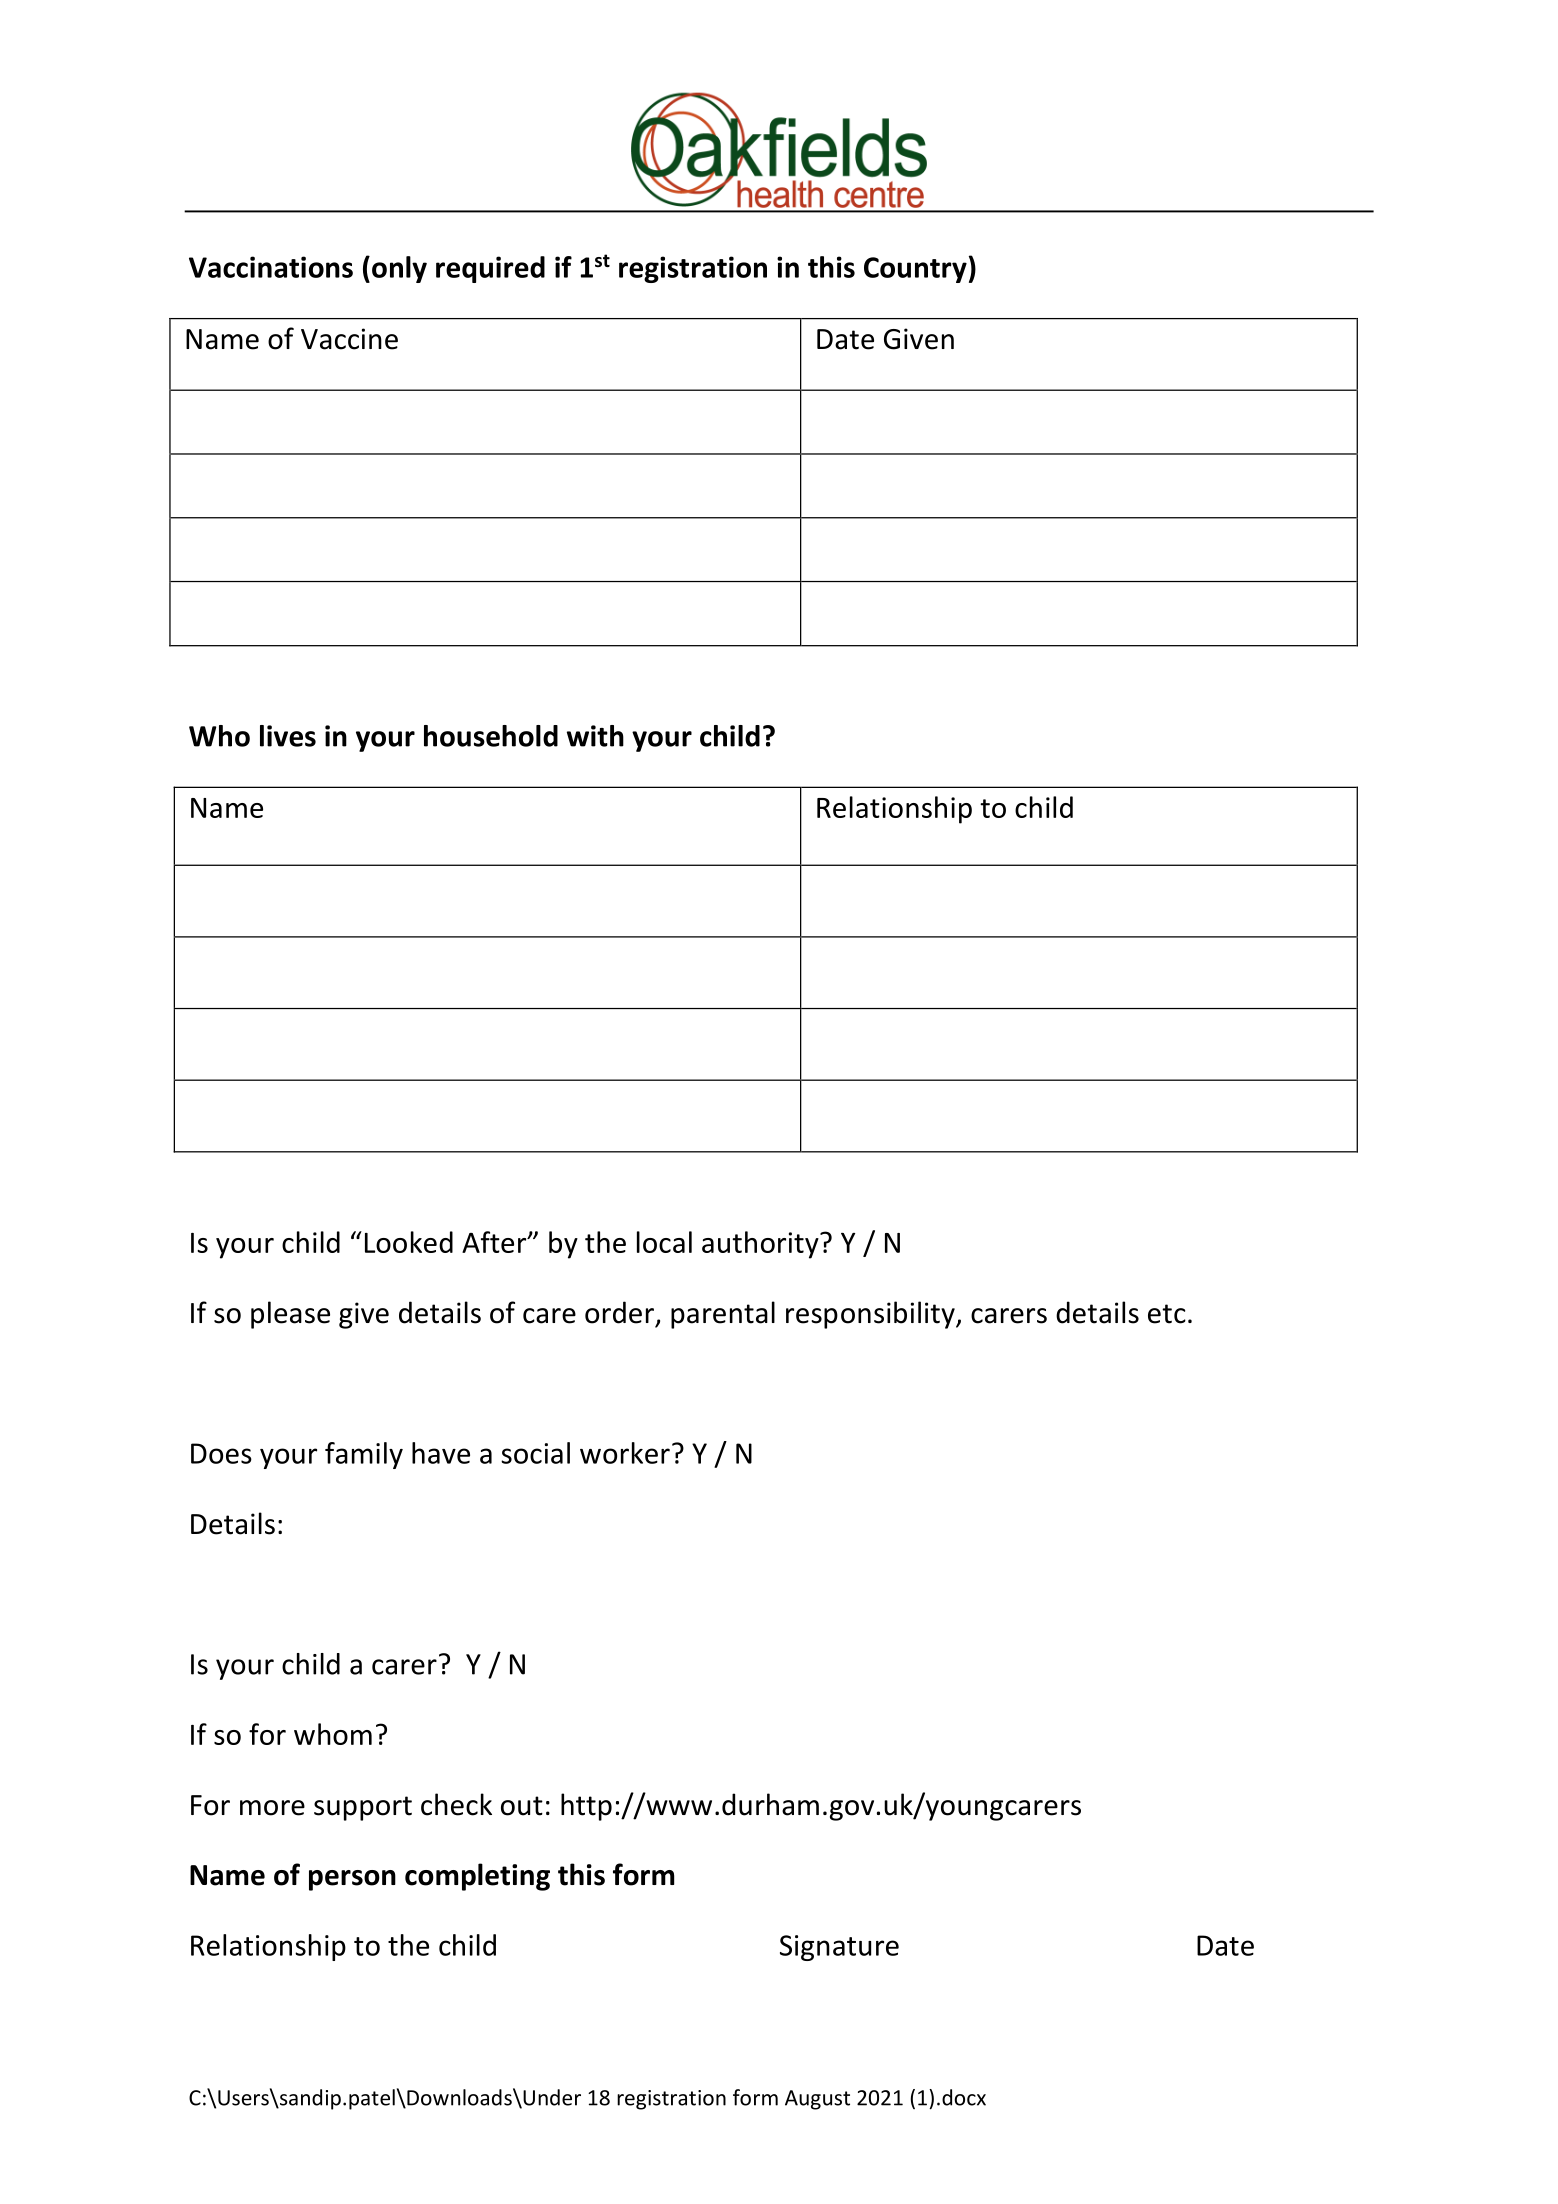 The width and height of the screenshot is (1558, 2204). What do you see at coordinates (491, 736) in the screenshot?
I see `household` at bounding box center [491, 736].
